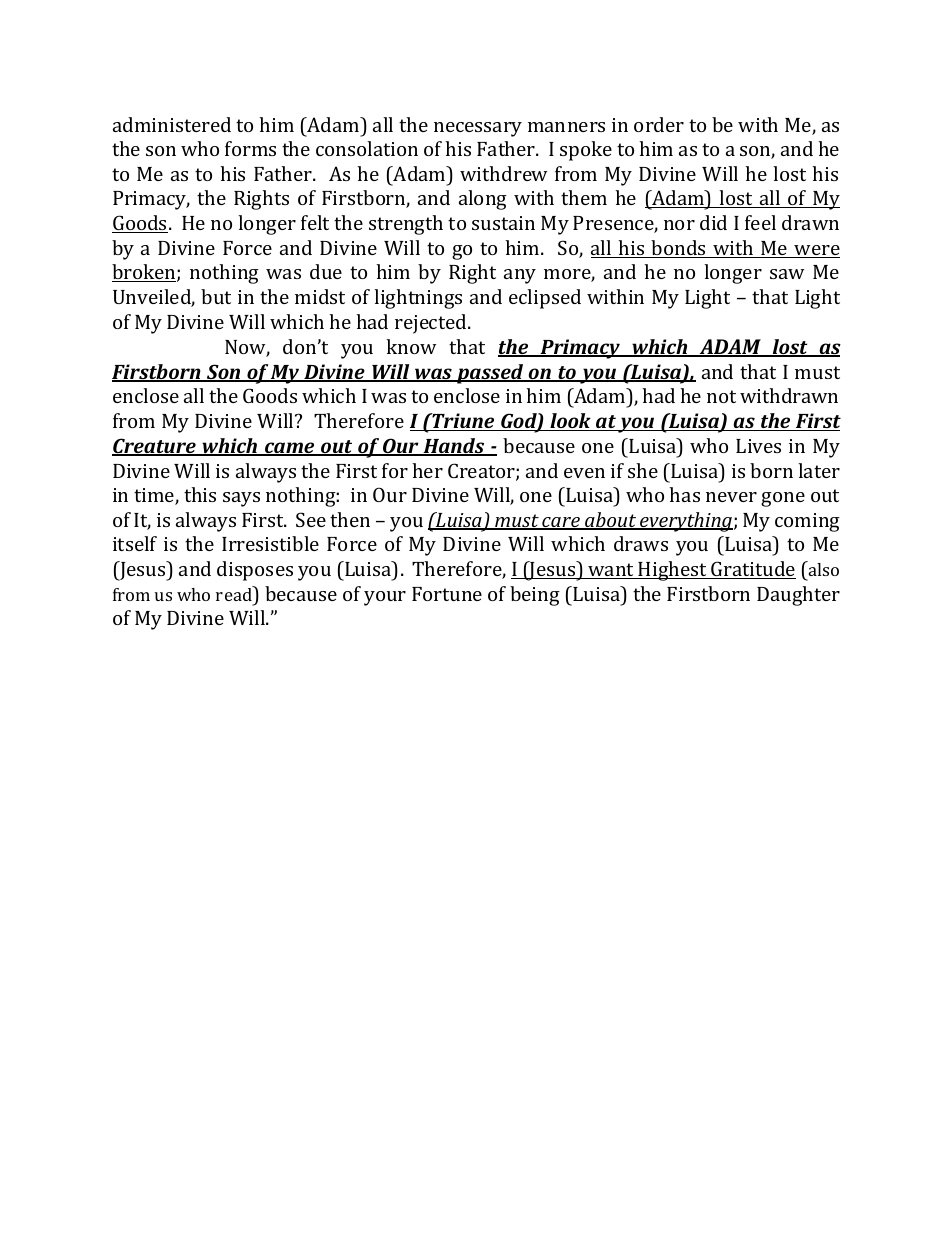  I want to click on order, so click(659, 124).
